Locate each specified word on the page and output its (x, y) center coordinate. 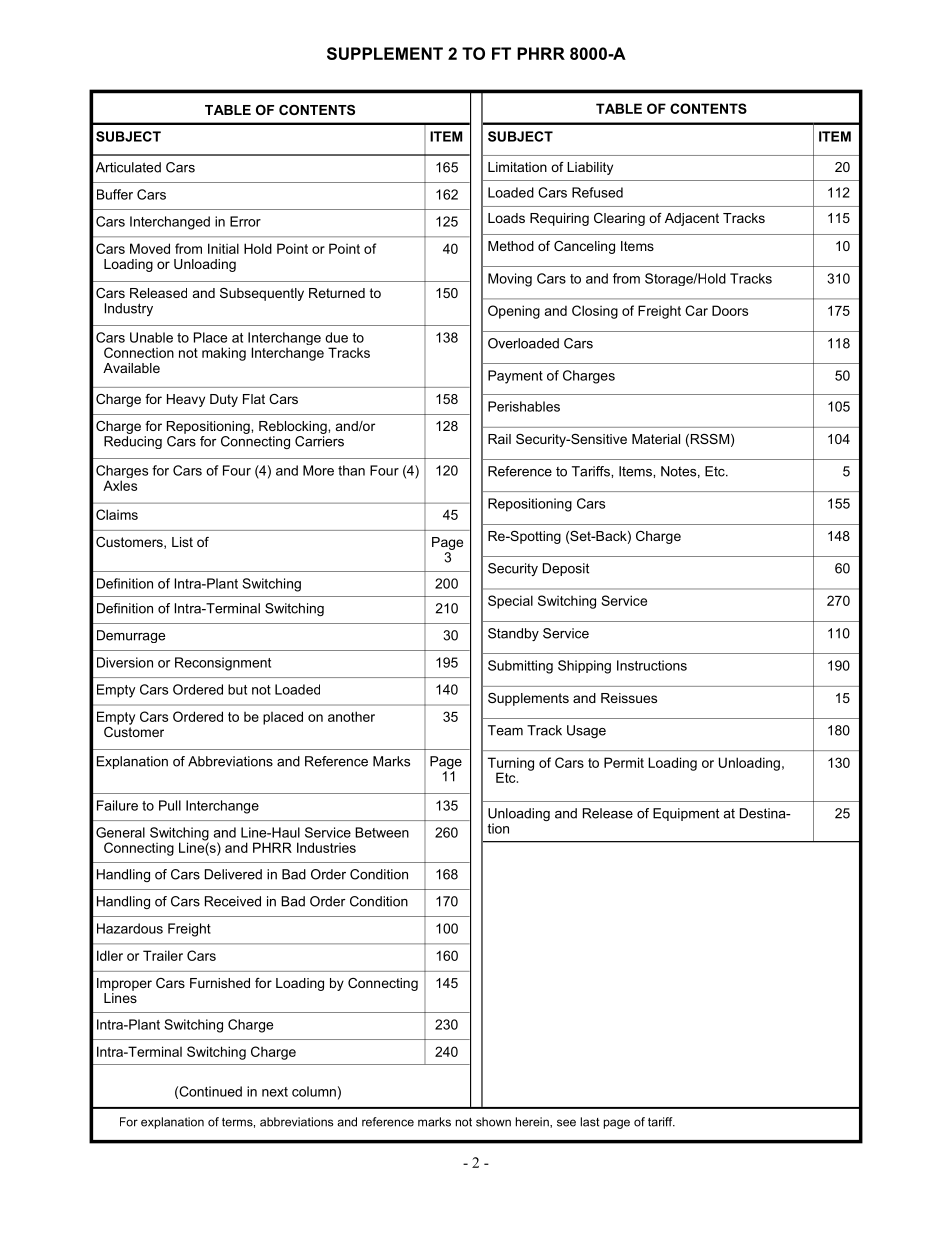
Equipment (686, 814)
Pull (170, 805)
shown (493, 1122)
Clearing (619, 219)
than (351, 470)
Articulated (128, 167)
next (275, 1092)
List (182, 542)
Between (382, 832)
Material (656, 439)
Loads (506, 218)
